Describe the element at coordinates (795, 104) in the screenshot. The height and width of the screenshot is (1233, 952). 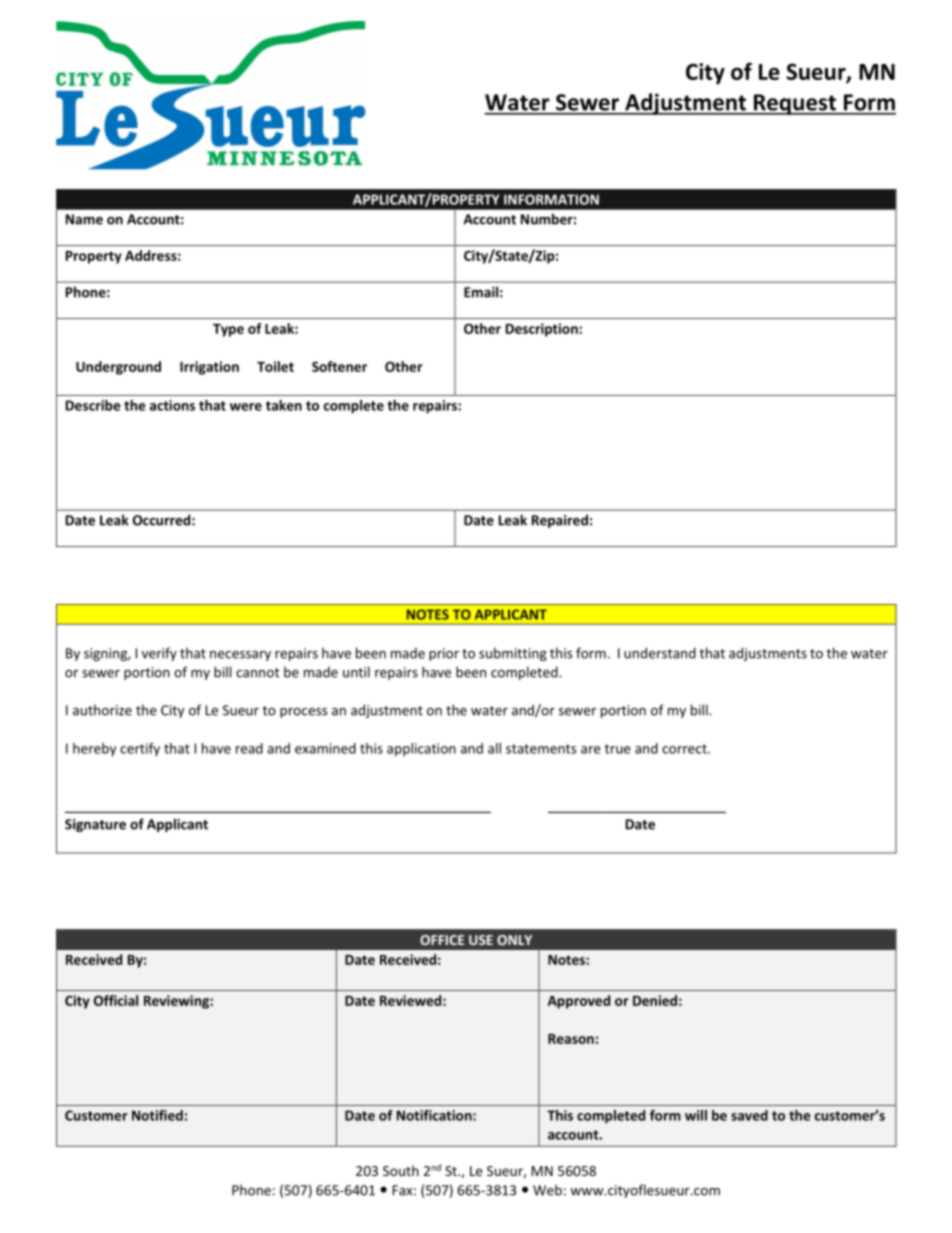
I see `Request` at that location.
